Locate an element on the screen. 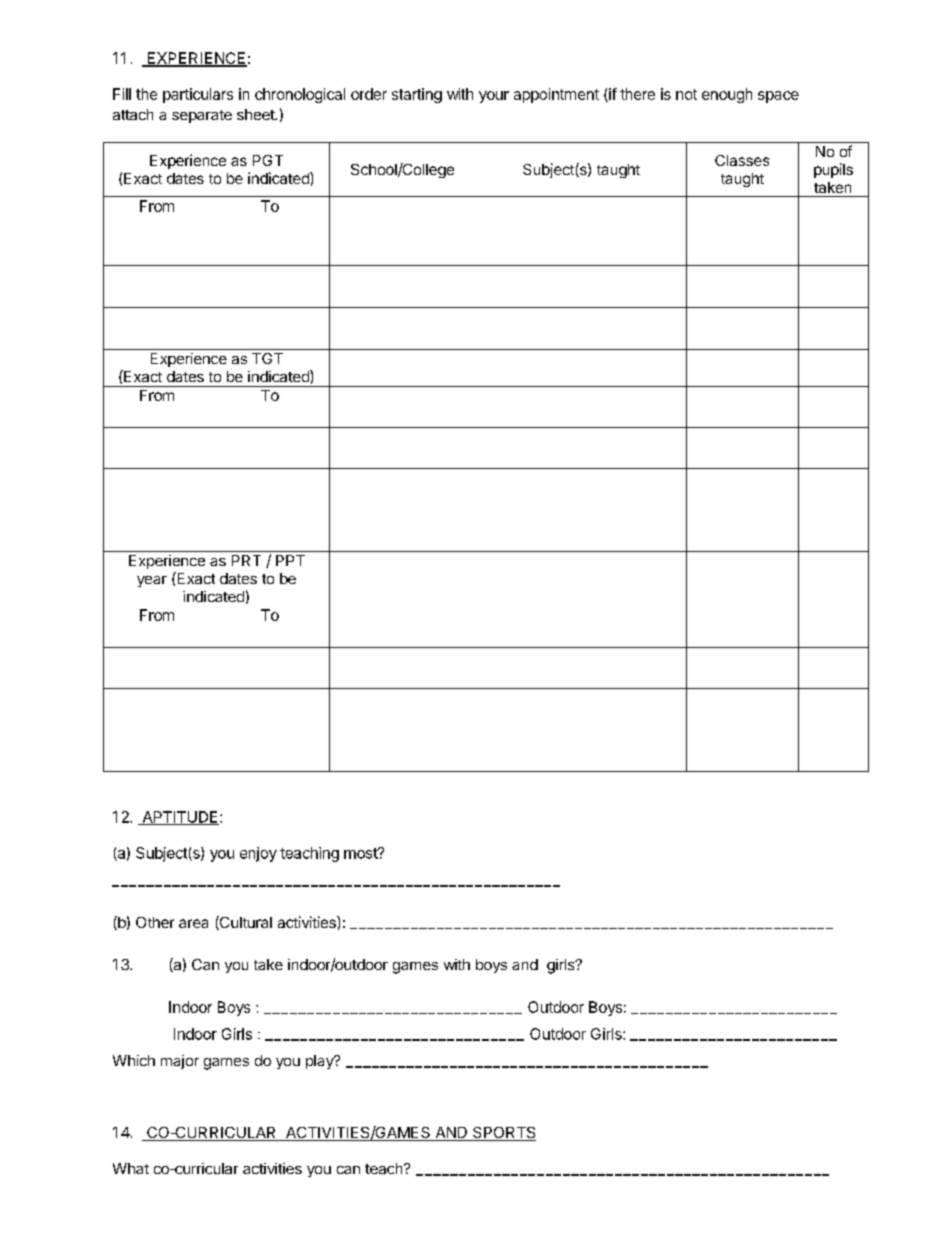 This screenshot has height=1233, width=952. What is located at coordinates (131, 1168).
